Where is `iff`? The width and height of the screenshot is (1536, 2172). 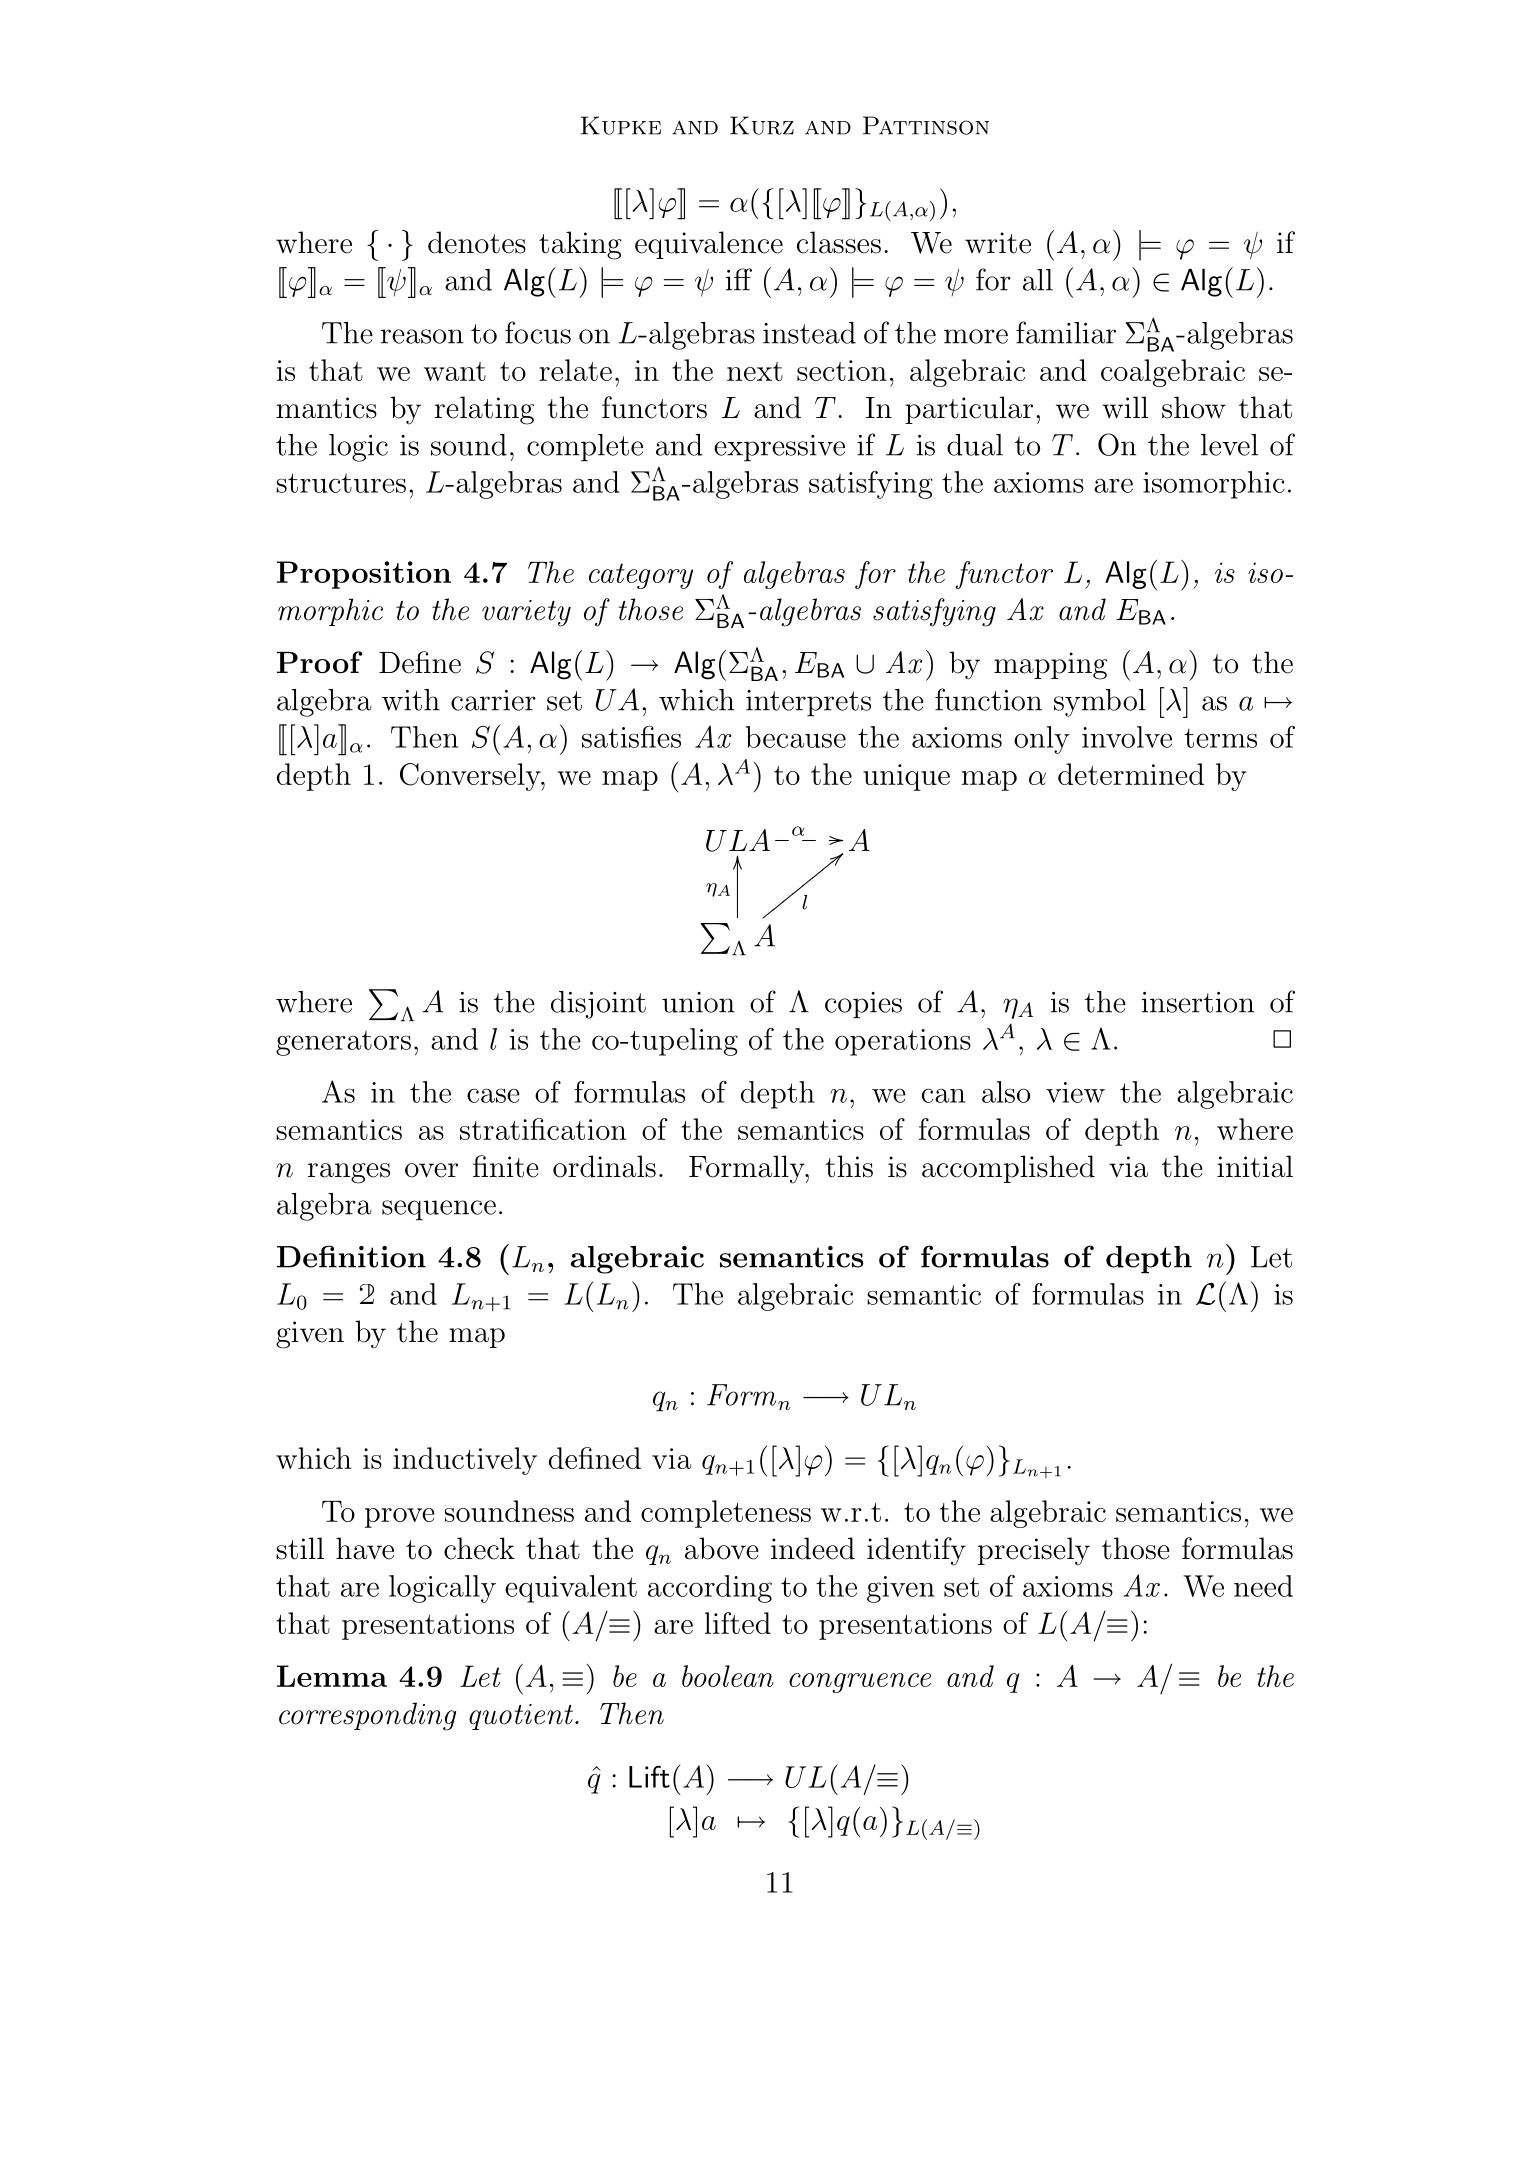 iff is located at coordinates (739, 279).
